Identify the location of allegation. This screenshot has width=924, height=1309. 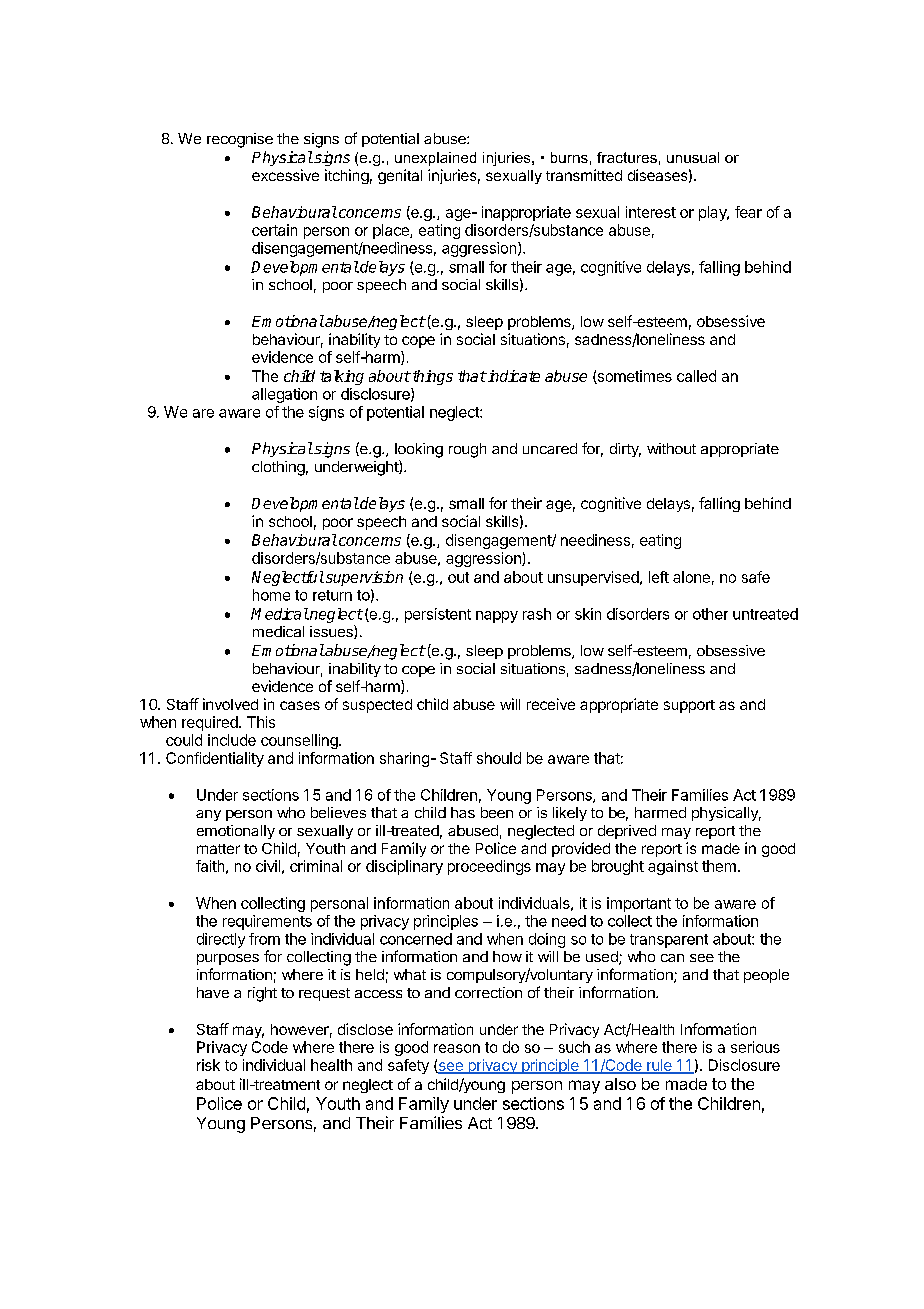
(284, 395).
